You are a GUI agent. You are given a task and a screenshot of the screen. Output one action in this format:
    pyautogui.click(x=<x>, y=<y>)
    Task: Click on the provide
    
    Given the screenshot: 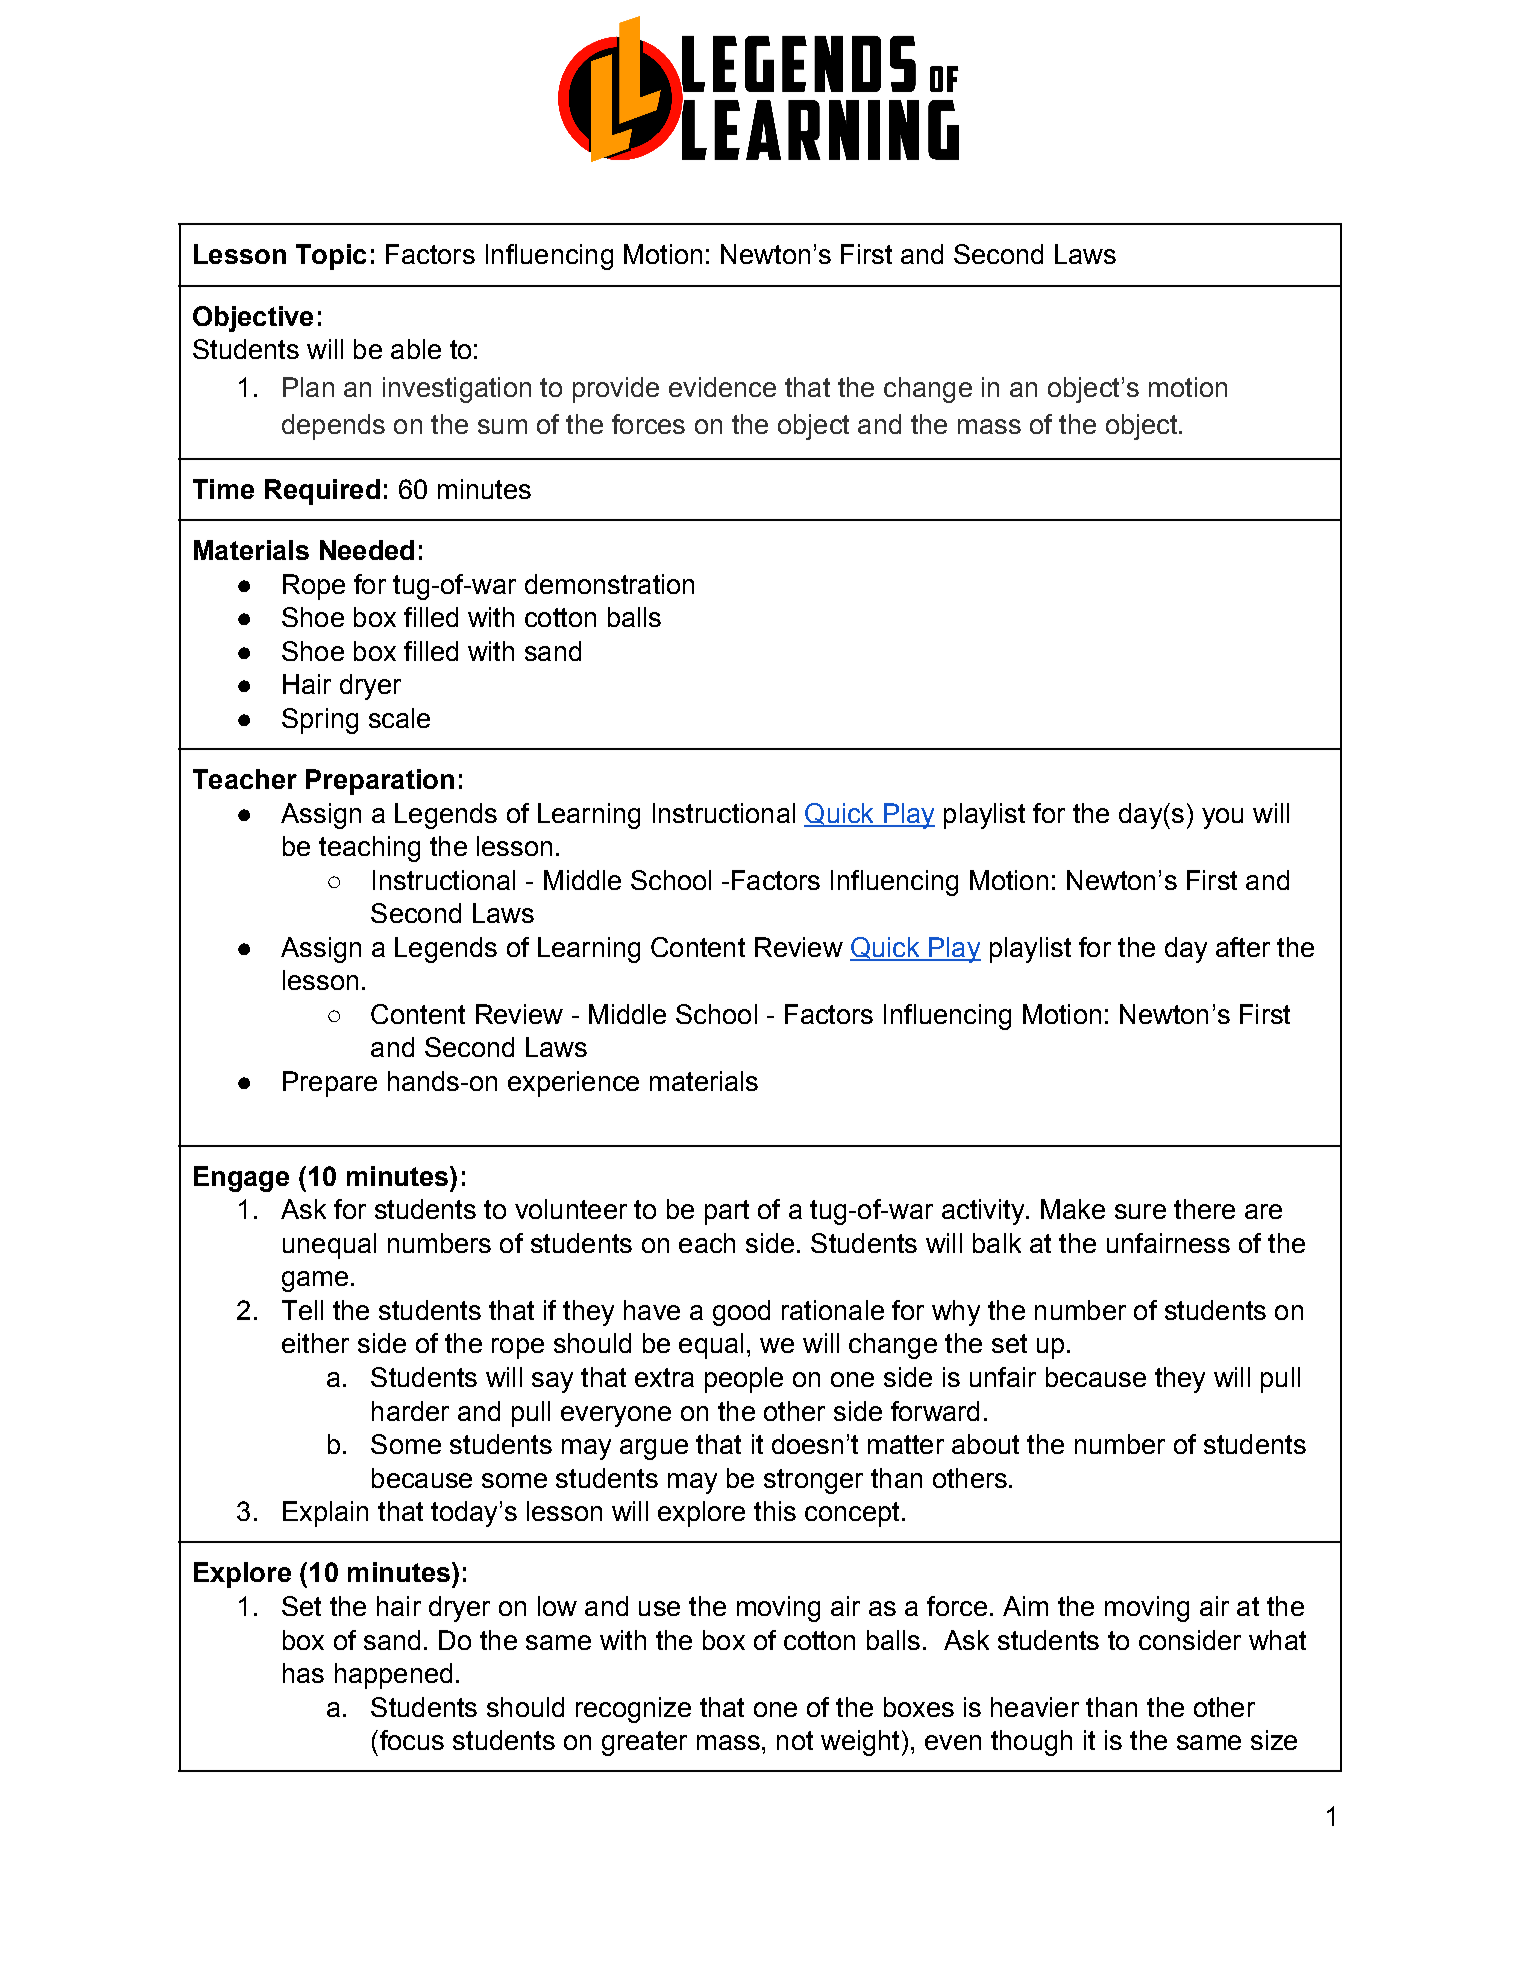 What is the action you would take?
    pyautogui.click(x=616, y=390)
